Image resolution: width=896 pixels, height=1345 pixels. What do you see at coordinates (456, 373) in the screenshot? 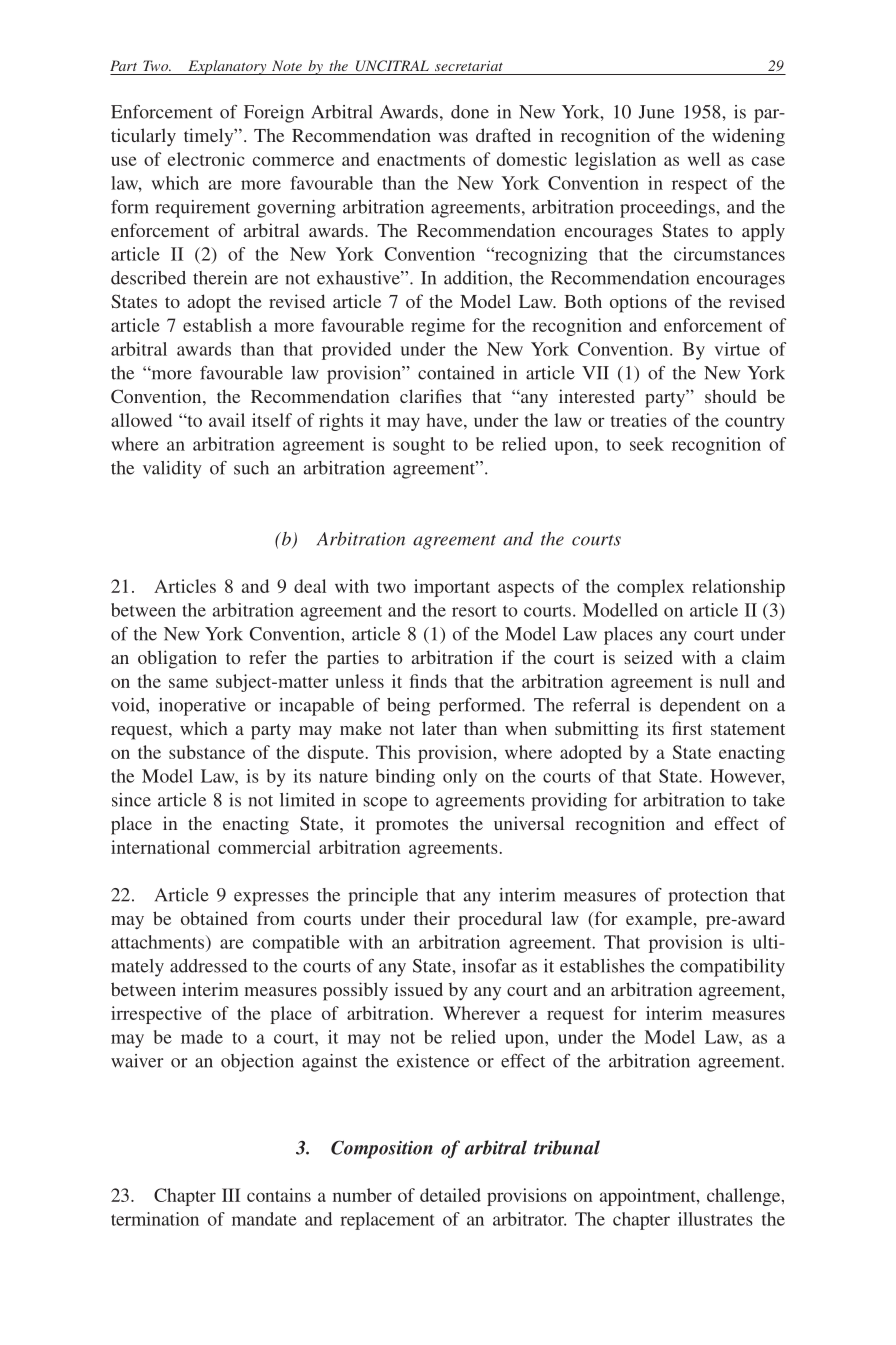
I see `contained` at bounding box center [456, 373].
